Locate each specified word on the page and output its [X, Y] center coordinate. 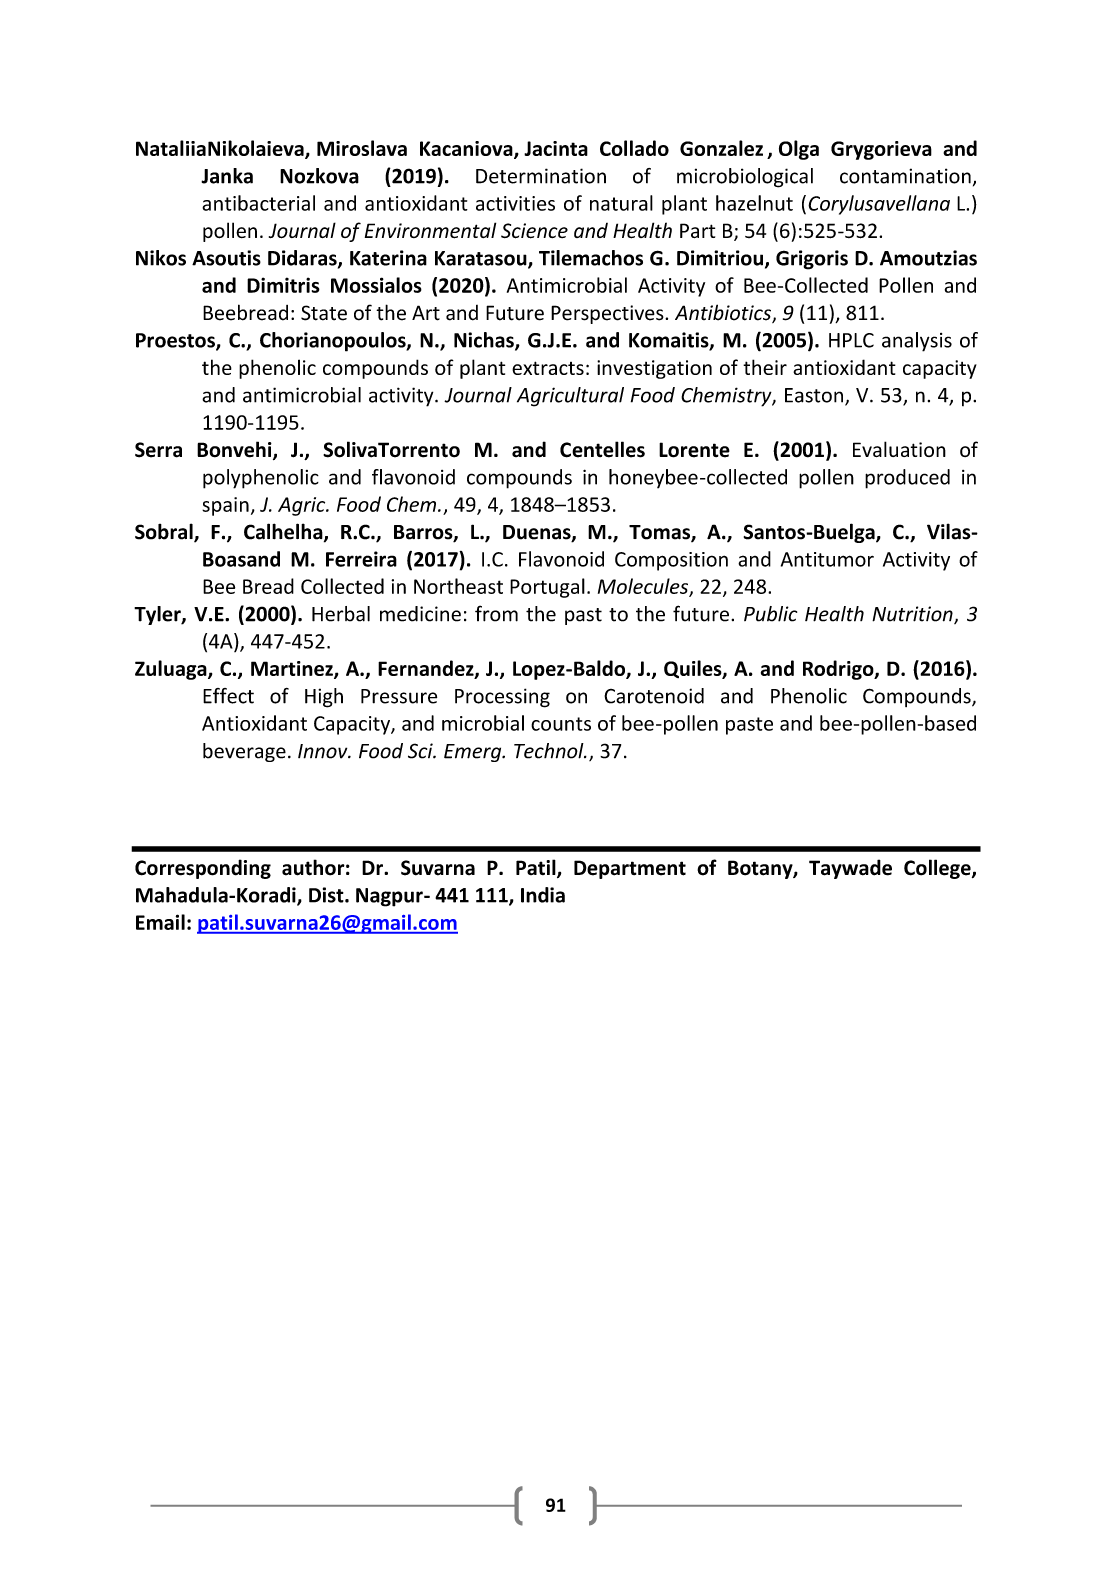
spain [225, 506]
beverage [244, 752]
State [324, 313]
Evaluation [899, 449]
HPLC [851, 340]
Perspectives [608, 314]
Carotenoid [654, 696]
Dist [327, 895]
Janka [227, 176]
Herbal [341, 614]
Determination [541, 176]
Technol [550, 751]
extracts [548, 368]
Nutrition [913, 615]
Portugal [547, 588]
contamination [905, 176]
